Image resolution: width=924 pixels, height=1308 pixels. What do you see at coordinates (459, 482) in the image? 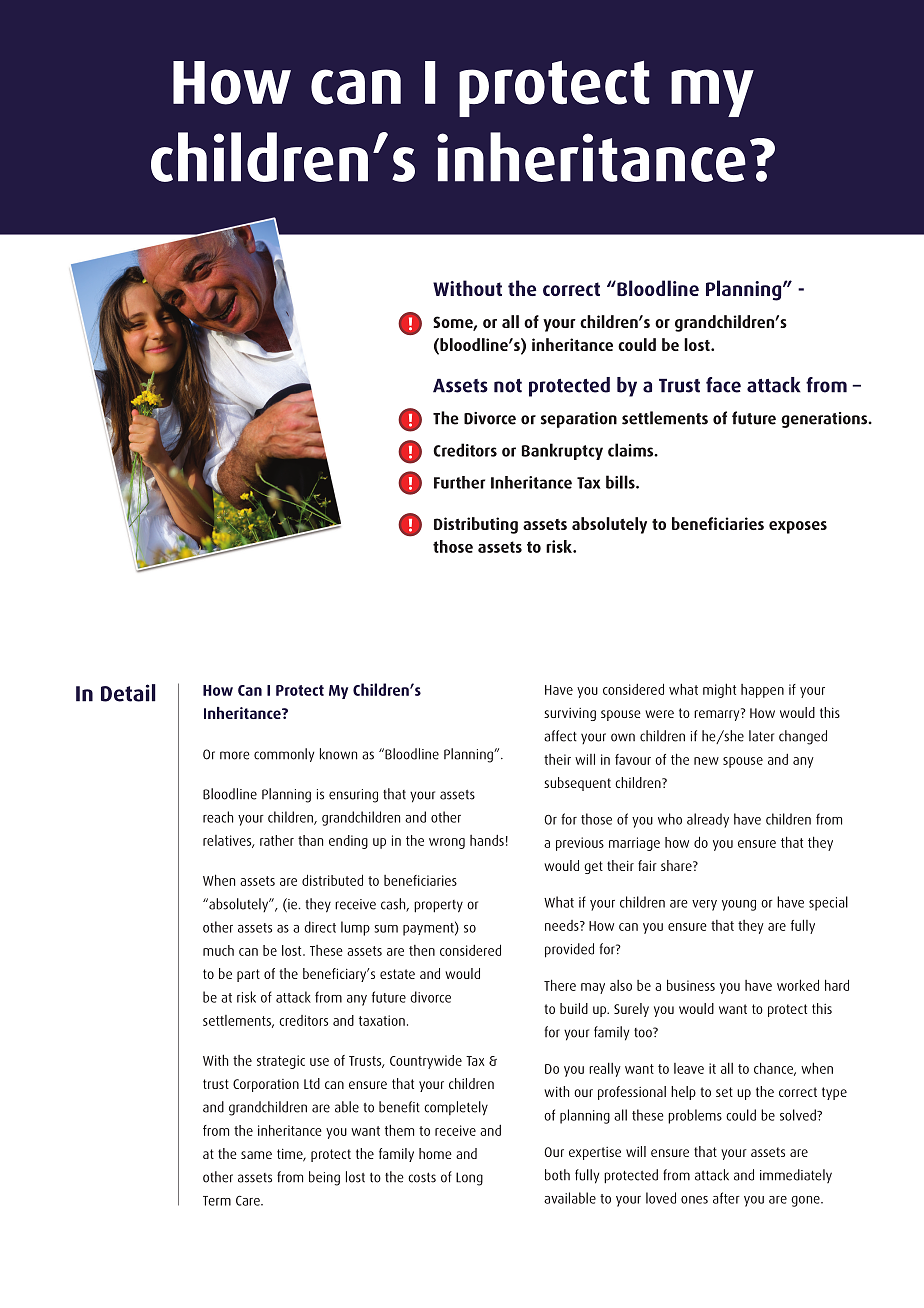
I see `Further` at bounding box center [459, 482].
